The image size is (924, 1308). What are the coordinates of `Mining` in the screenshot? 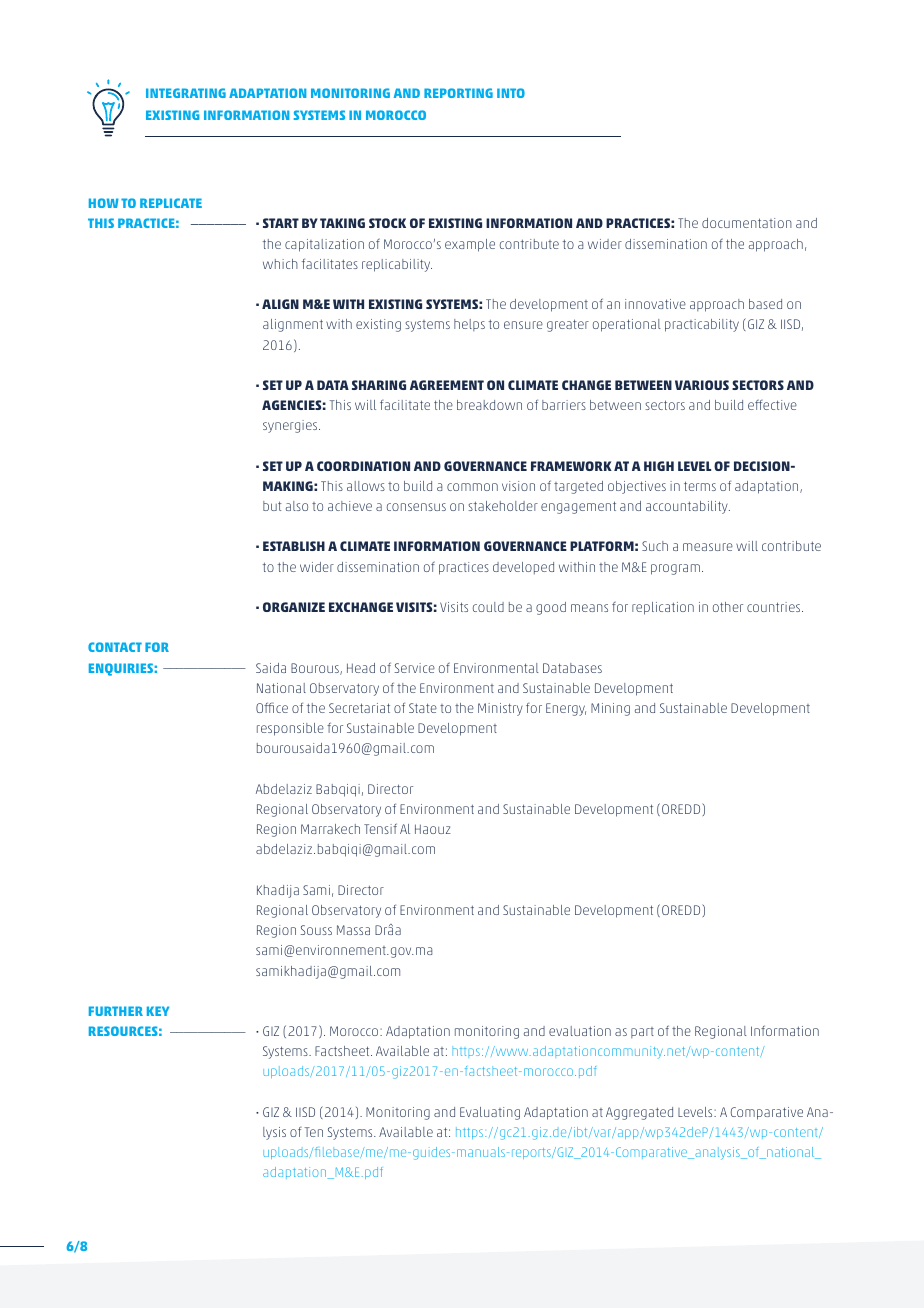 It's located at (610, 709).
